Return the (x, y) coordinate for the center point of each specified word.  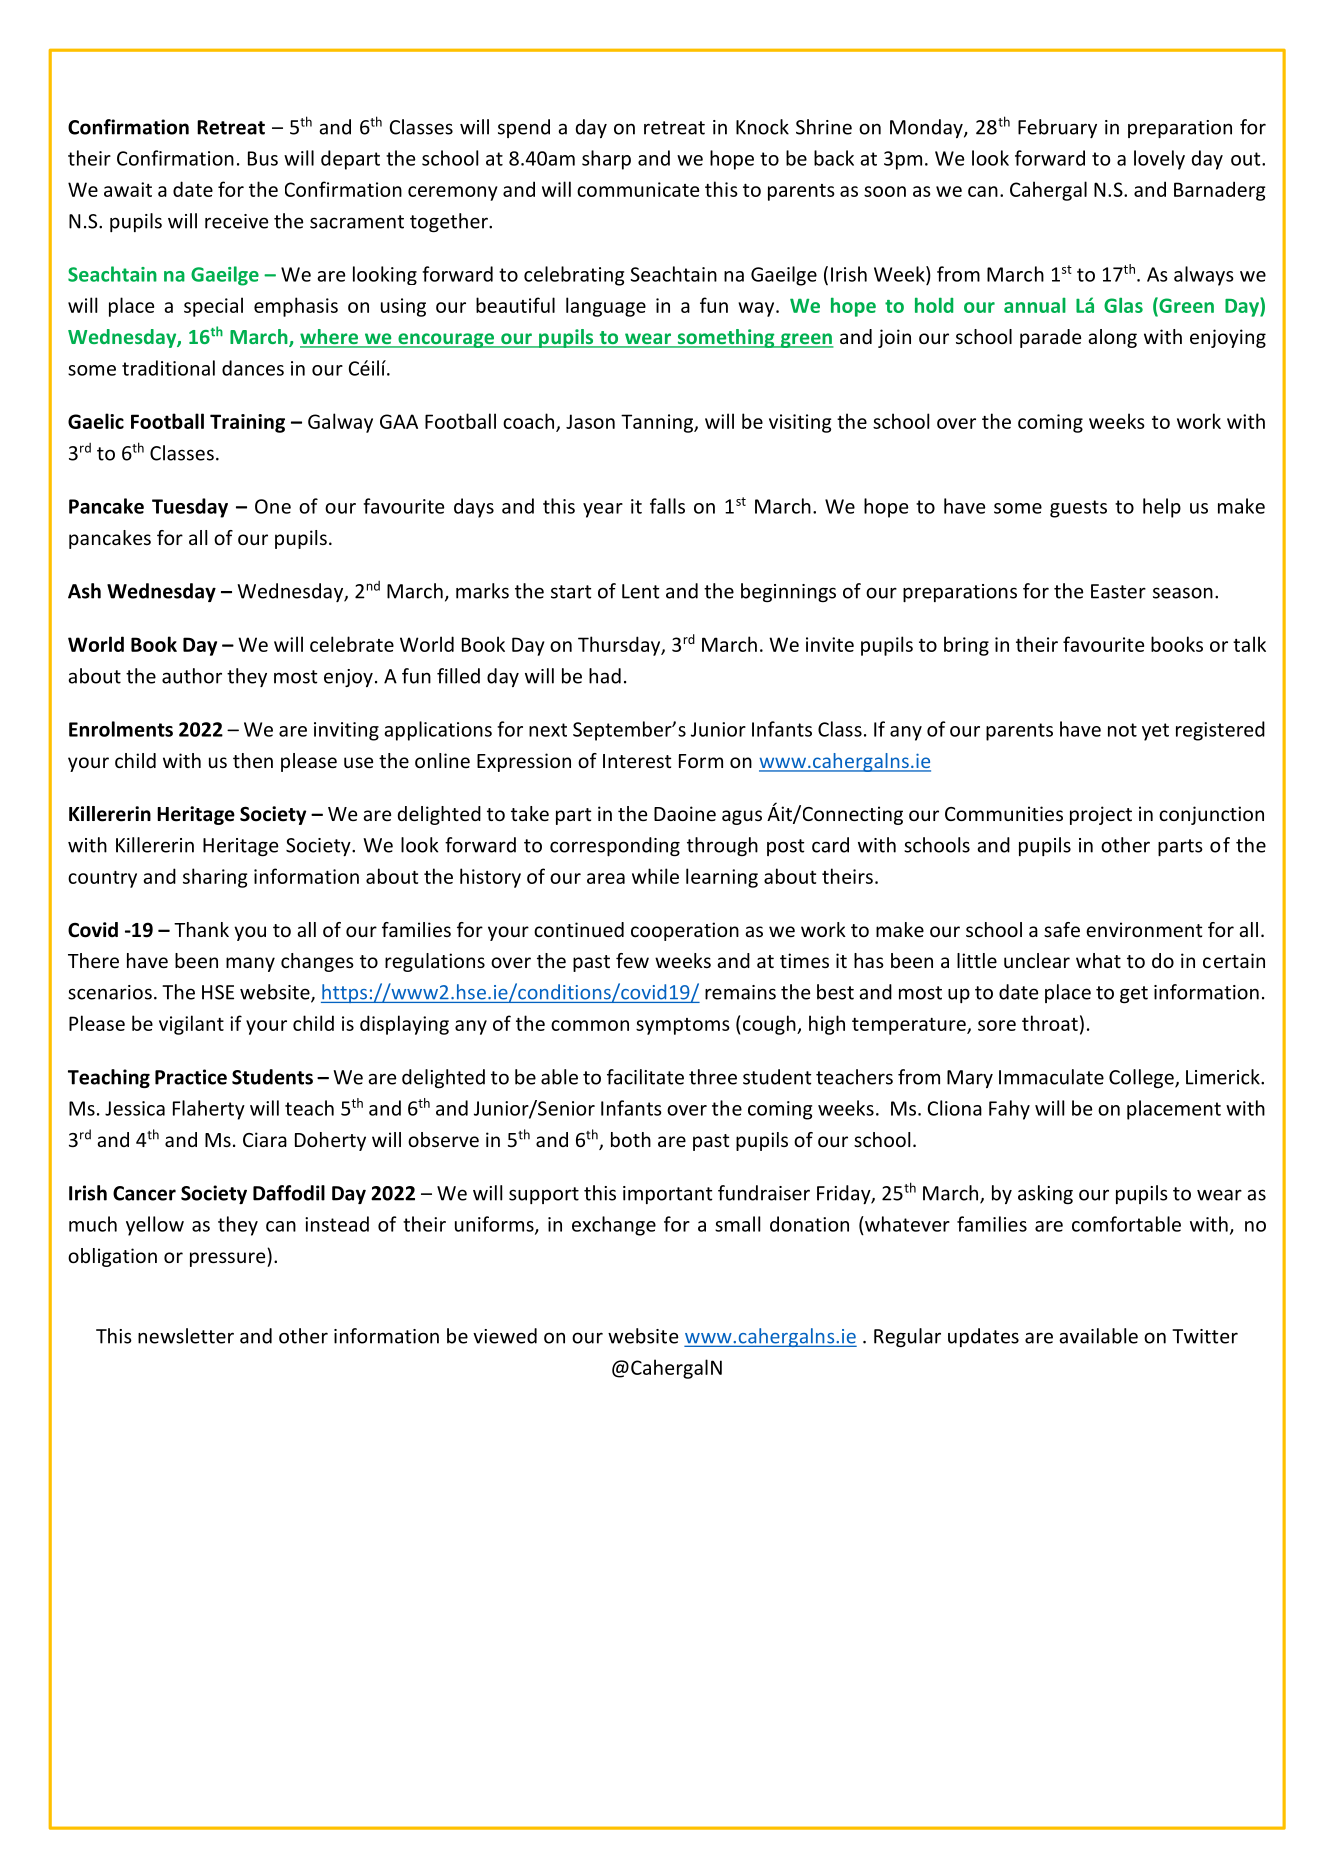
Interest (637, 761)
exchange (614, 1226)
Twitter (1205, 1336)
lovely (1159, 160)
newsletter (186, 1336)
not (1122, 730)
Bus (263, 158)
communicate (638, 189)
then (253, 760)
